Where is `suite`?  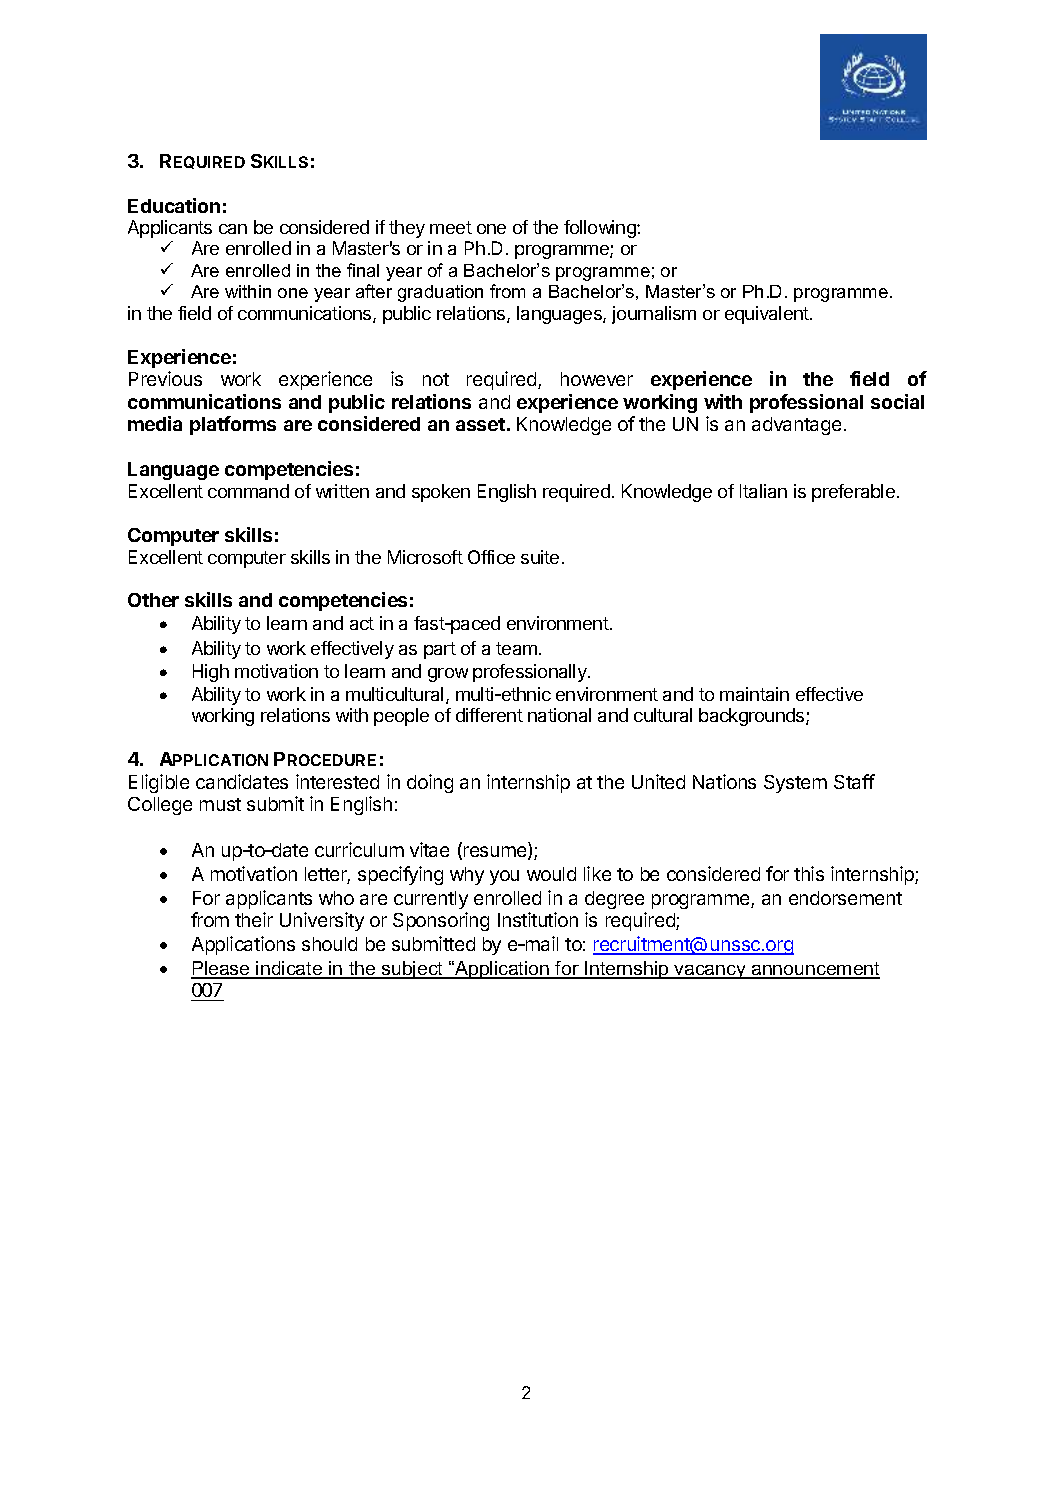
suite is located at coordinates (540, 557).
